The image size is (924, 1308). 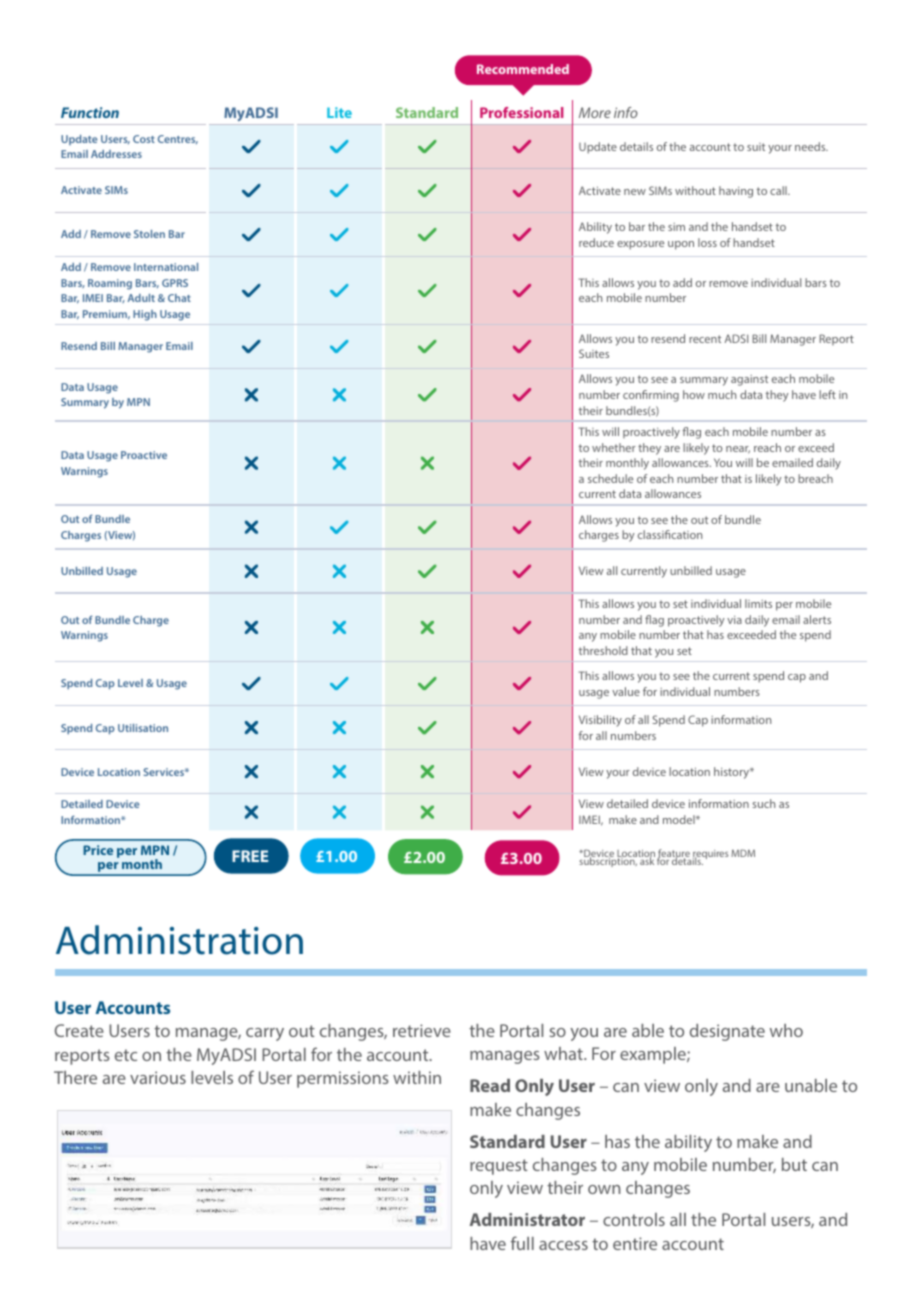 What do you see at coordinates (144, 139) in the document?
I see `Cost` at bounding box center [144, 139].
